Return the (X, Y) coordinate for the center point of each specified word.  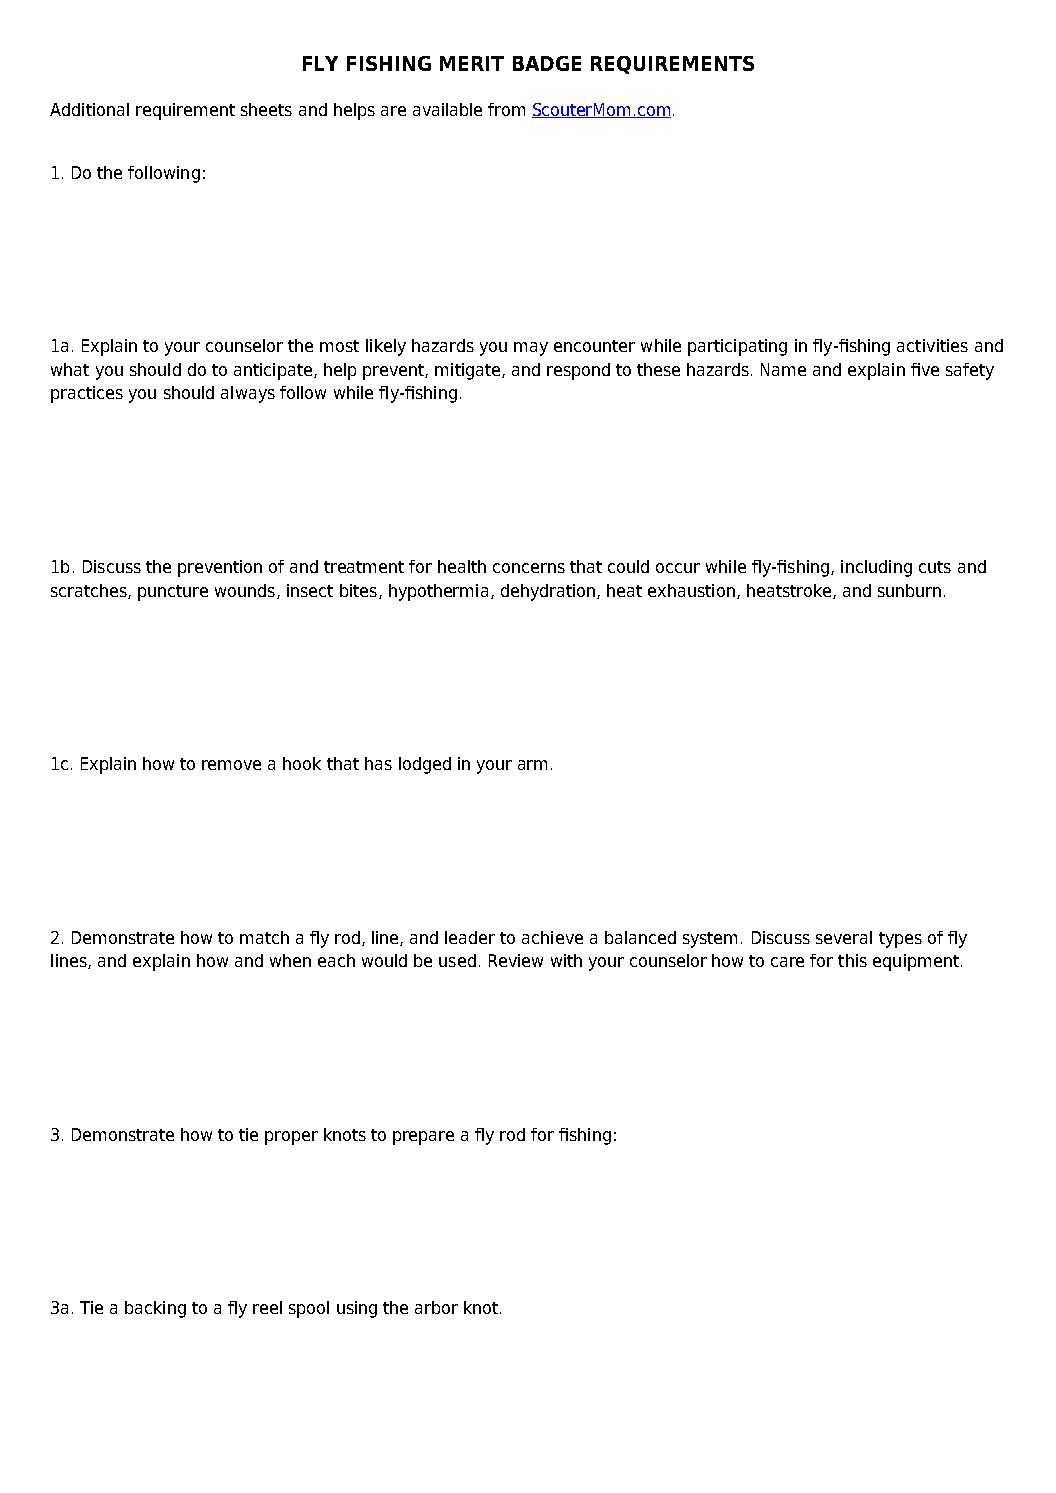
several (844, 937)
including (876, 568)
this (852, 960)
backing (155, 1309)
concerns (529, 568)
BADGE (547, 63)
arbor (436, 1307)
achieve (552, 937)
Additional (89, 109)
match (264, 937)
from (506, 109)
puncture (173, 593)
